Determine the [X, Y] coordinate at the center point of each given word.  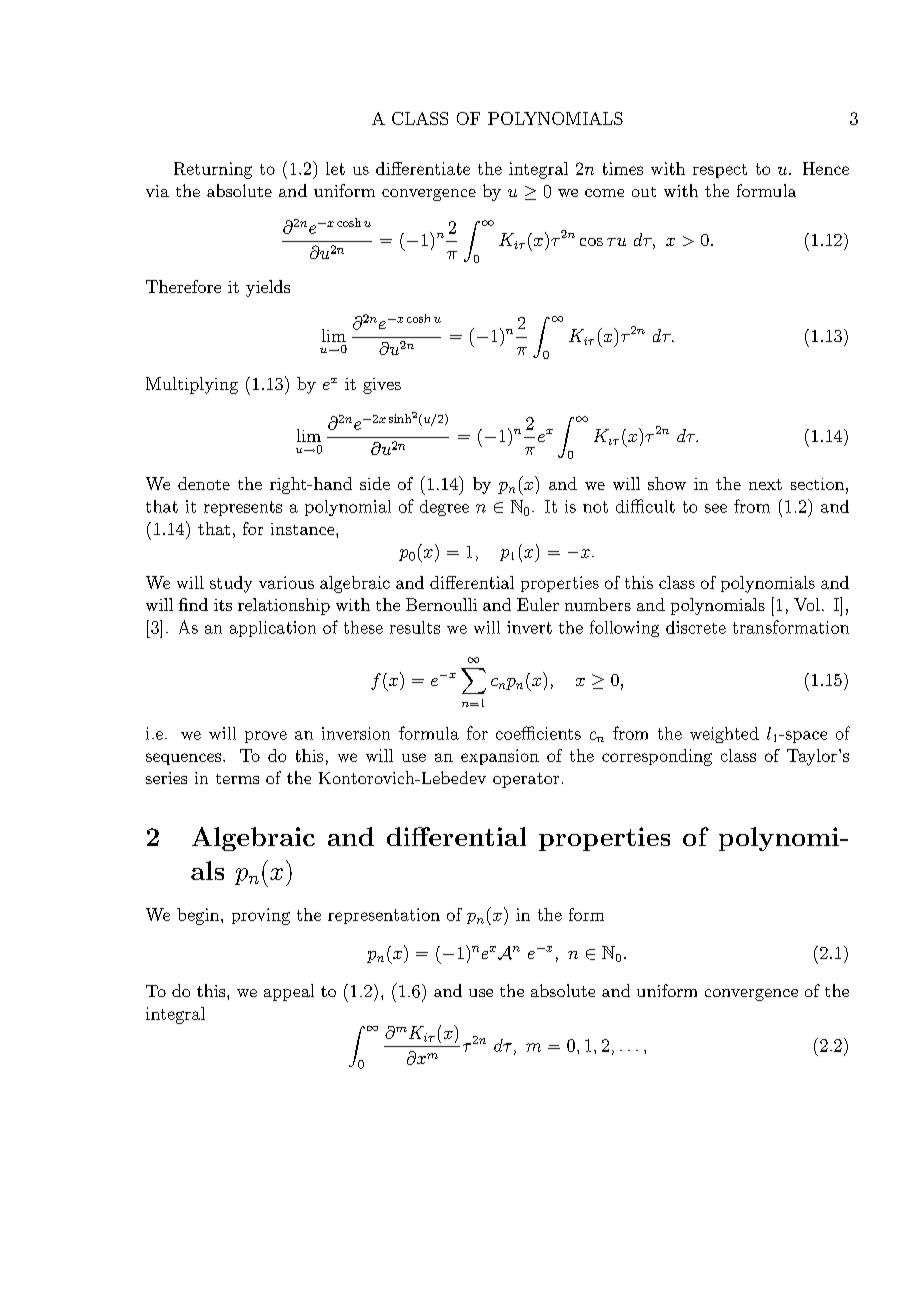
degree [444, 508]
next [765, 484]
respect [720, 171]
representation [384, 916]
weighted [724, 735]
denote [204, 483]
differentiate [423, 168]
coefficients [538, 733]
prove [266, 737]
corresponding [657, 757]
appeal [289, 992]
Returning [213, 170]
